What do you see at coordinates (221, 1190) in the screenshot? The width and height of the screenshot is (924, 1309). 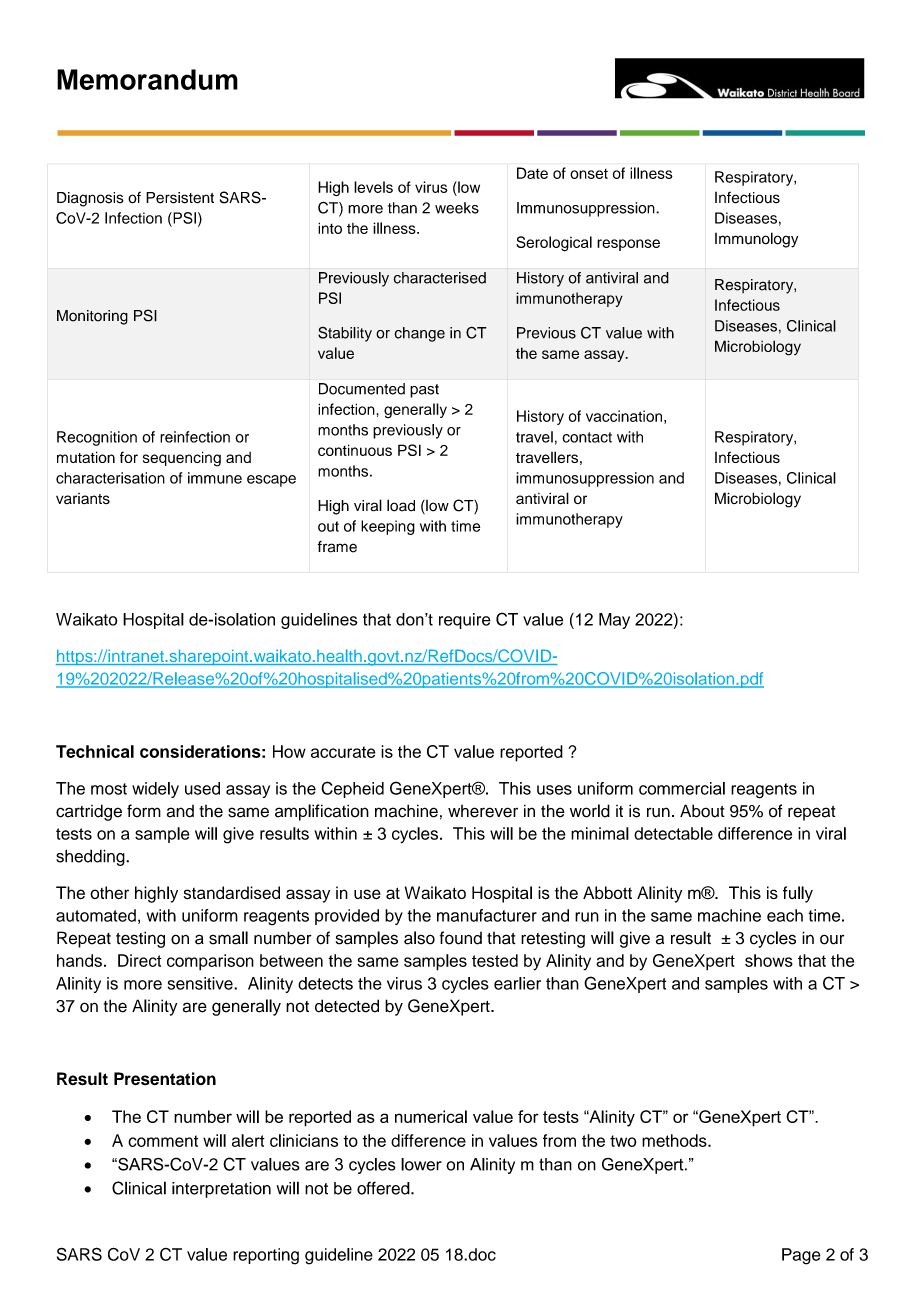 I see `interpretation` at bounding box center [221, 1190].
